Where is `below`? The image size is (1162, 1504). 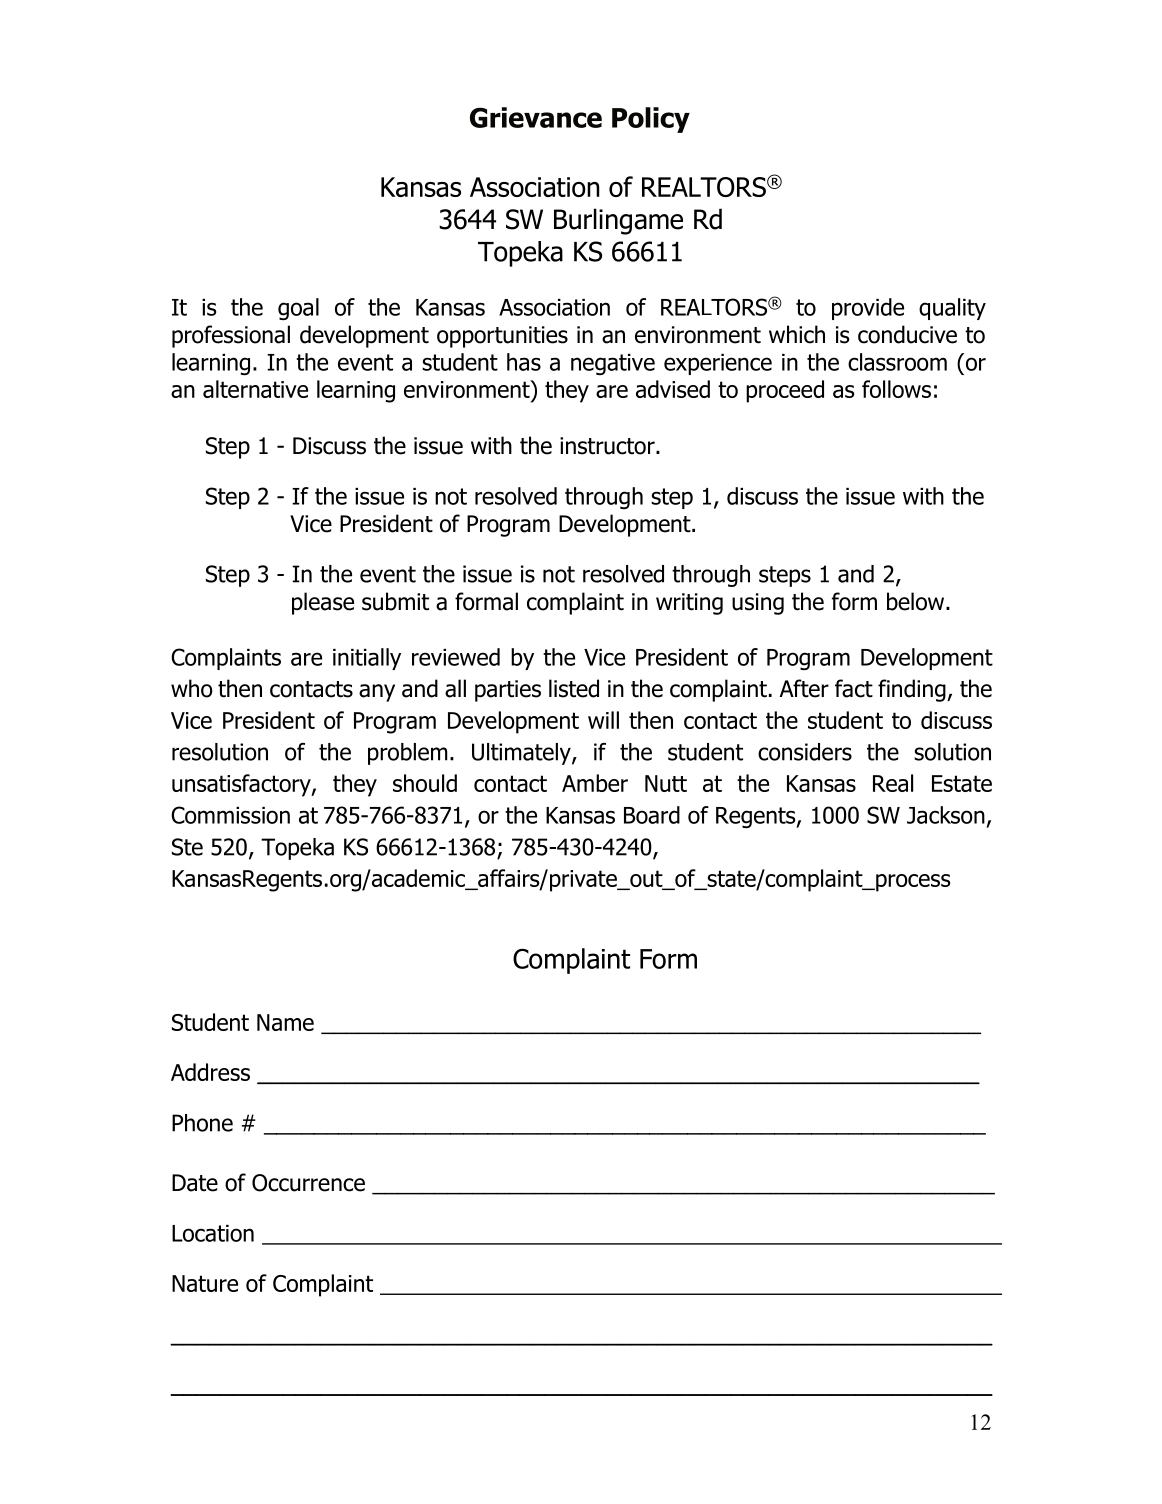 below is located at coordinates (917, 601).
